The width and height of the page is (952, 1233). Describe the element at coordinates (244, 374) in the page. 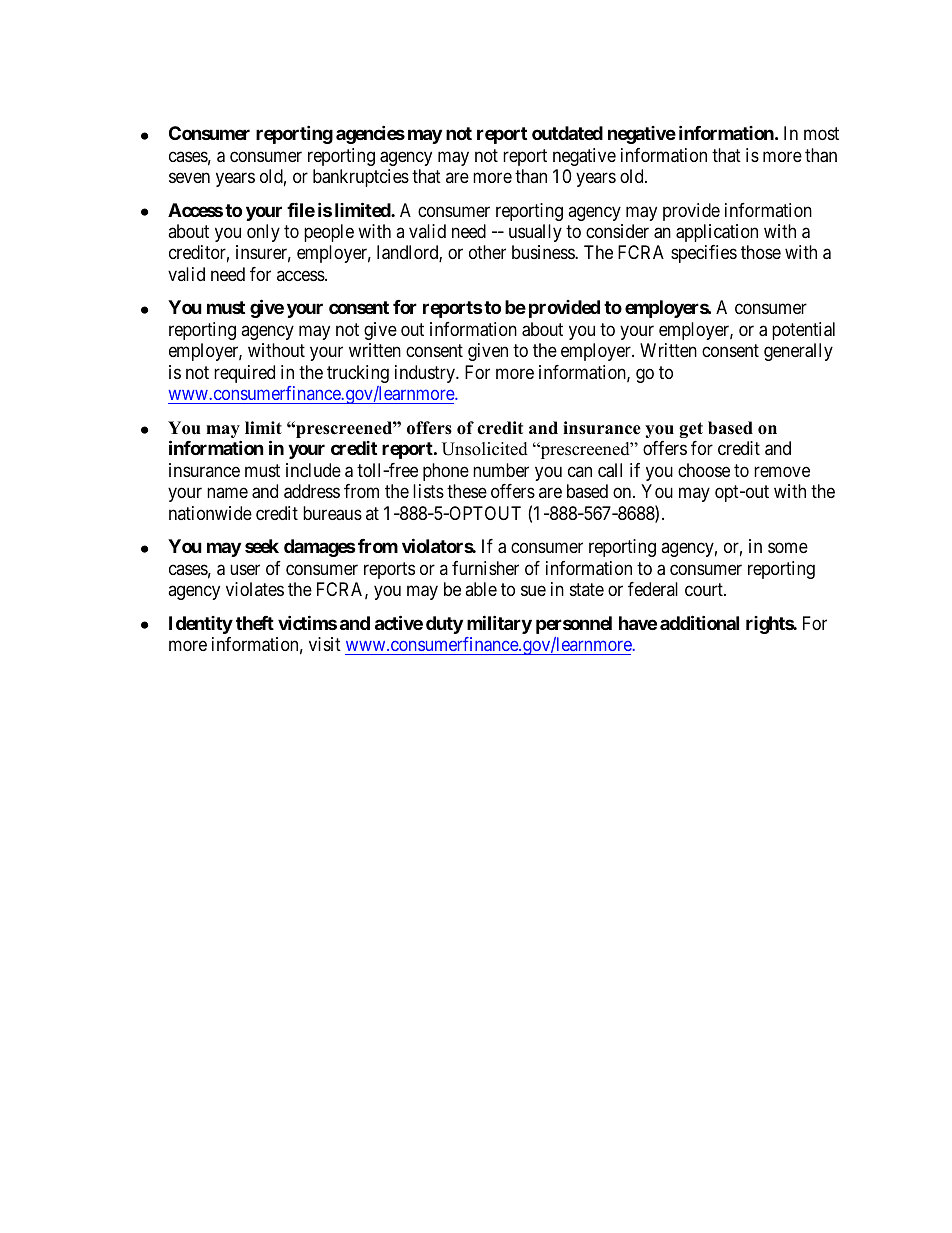

I see `required` at that location.
